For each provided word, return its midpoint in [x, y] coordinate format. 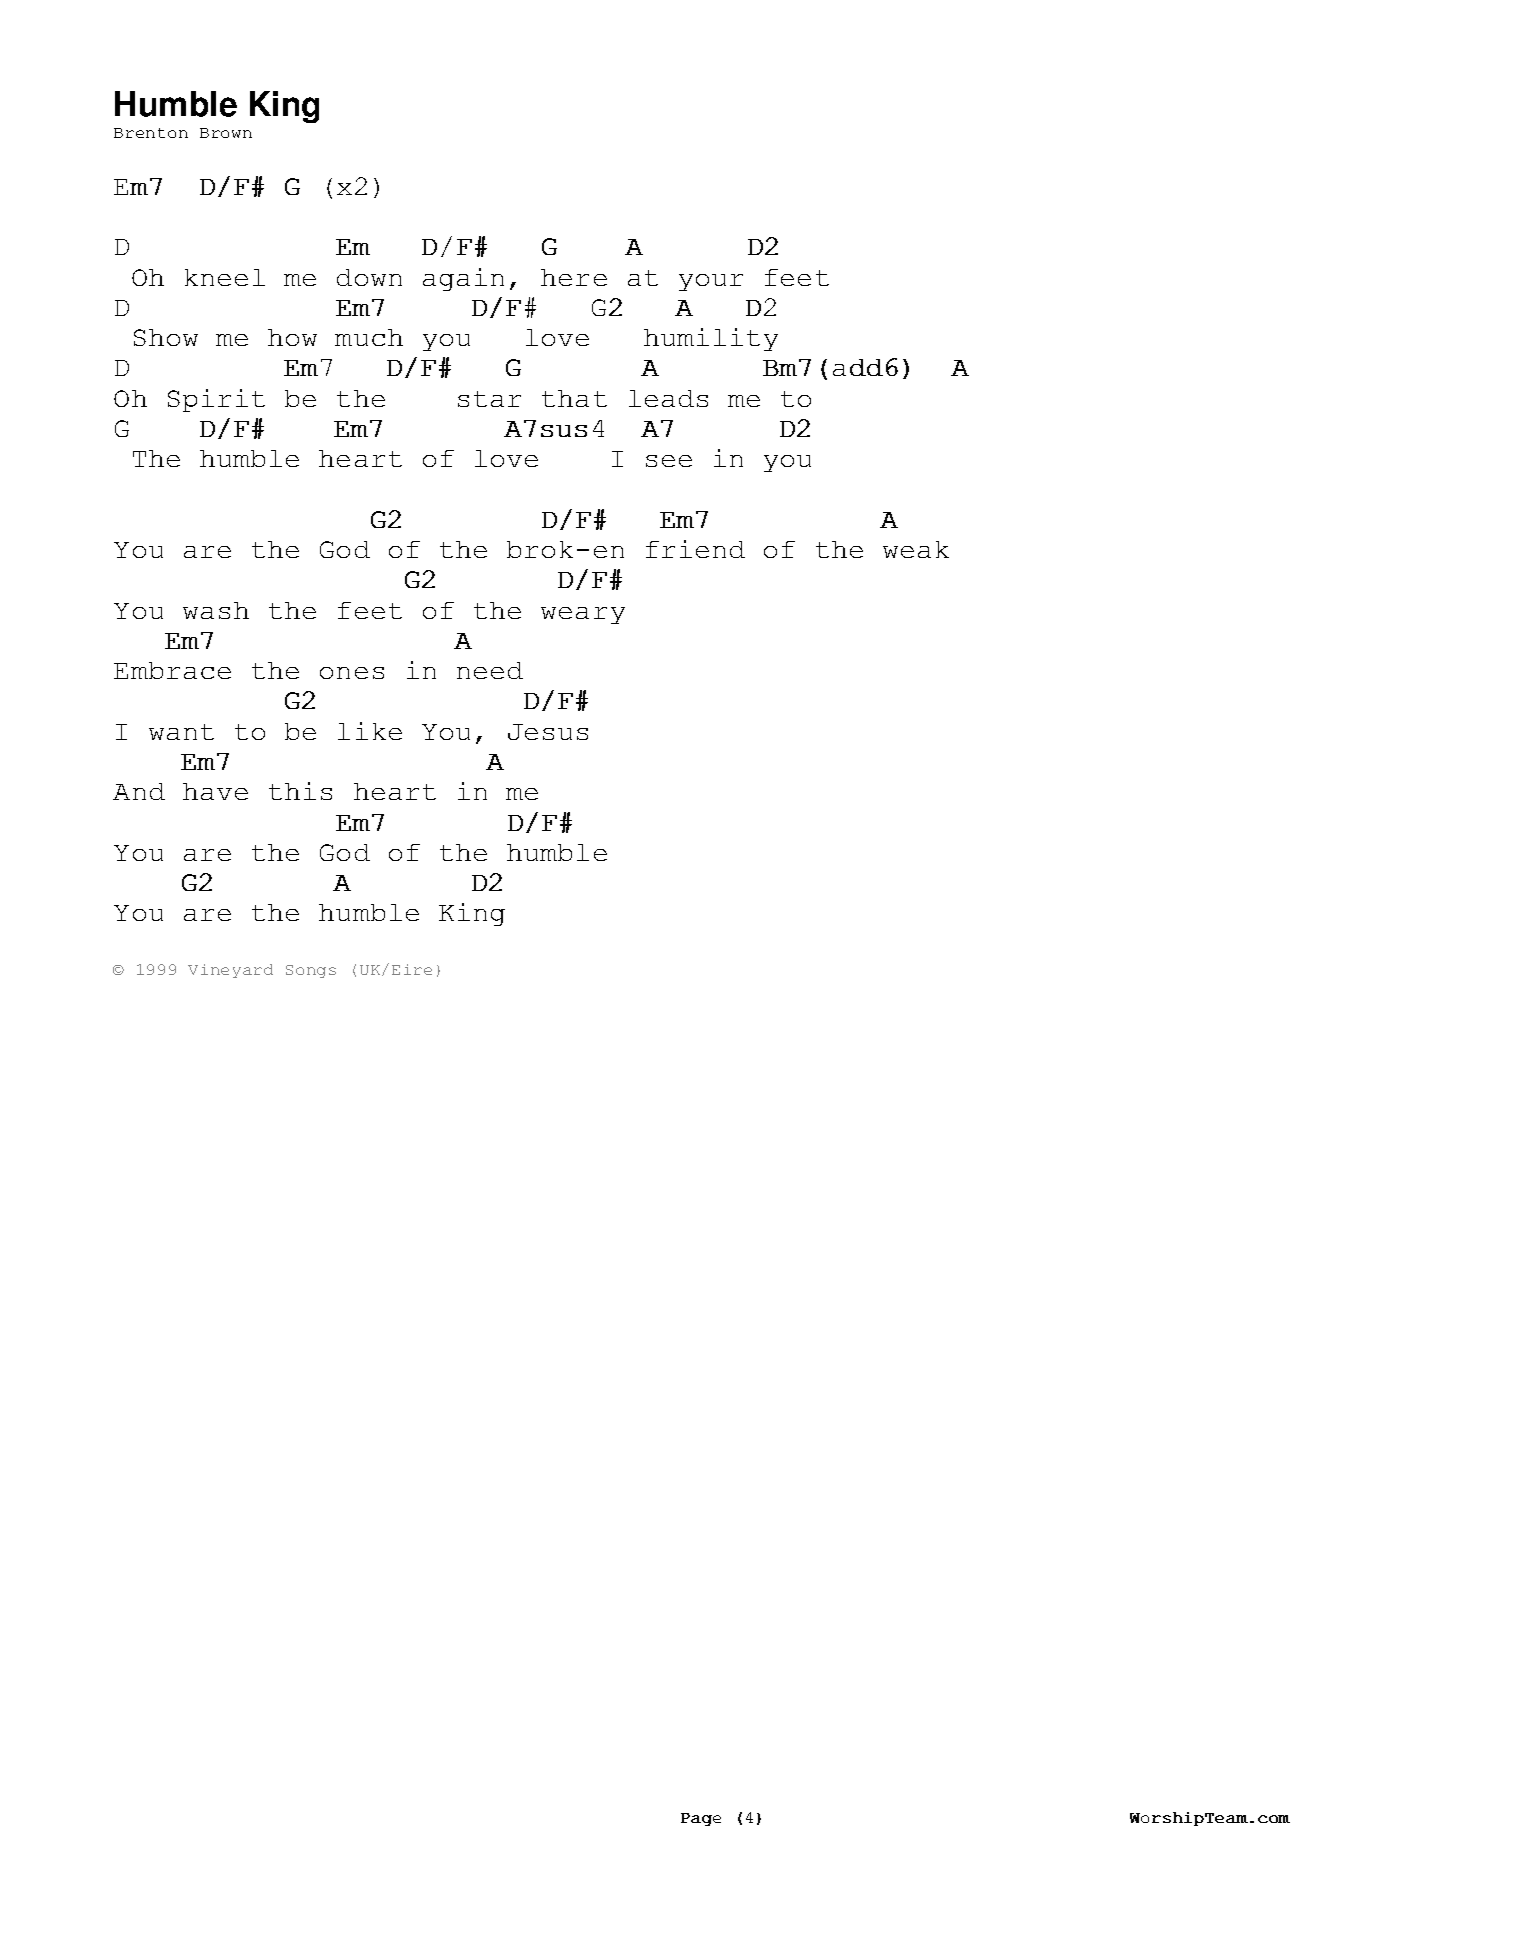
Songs [311, 971]
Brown [226, 133]
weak [916, 549]
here [574, 277]
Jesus [548, 732]
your [711, 282]
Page [701, 1819]
